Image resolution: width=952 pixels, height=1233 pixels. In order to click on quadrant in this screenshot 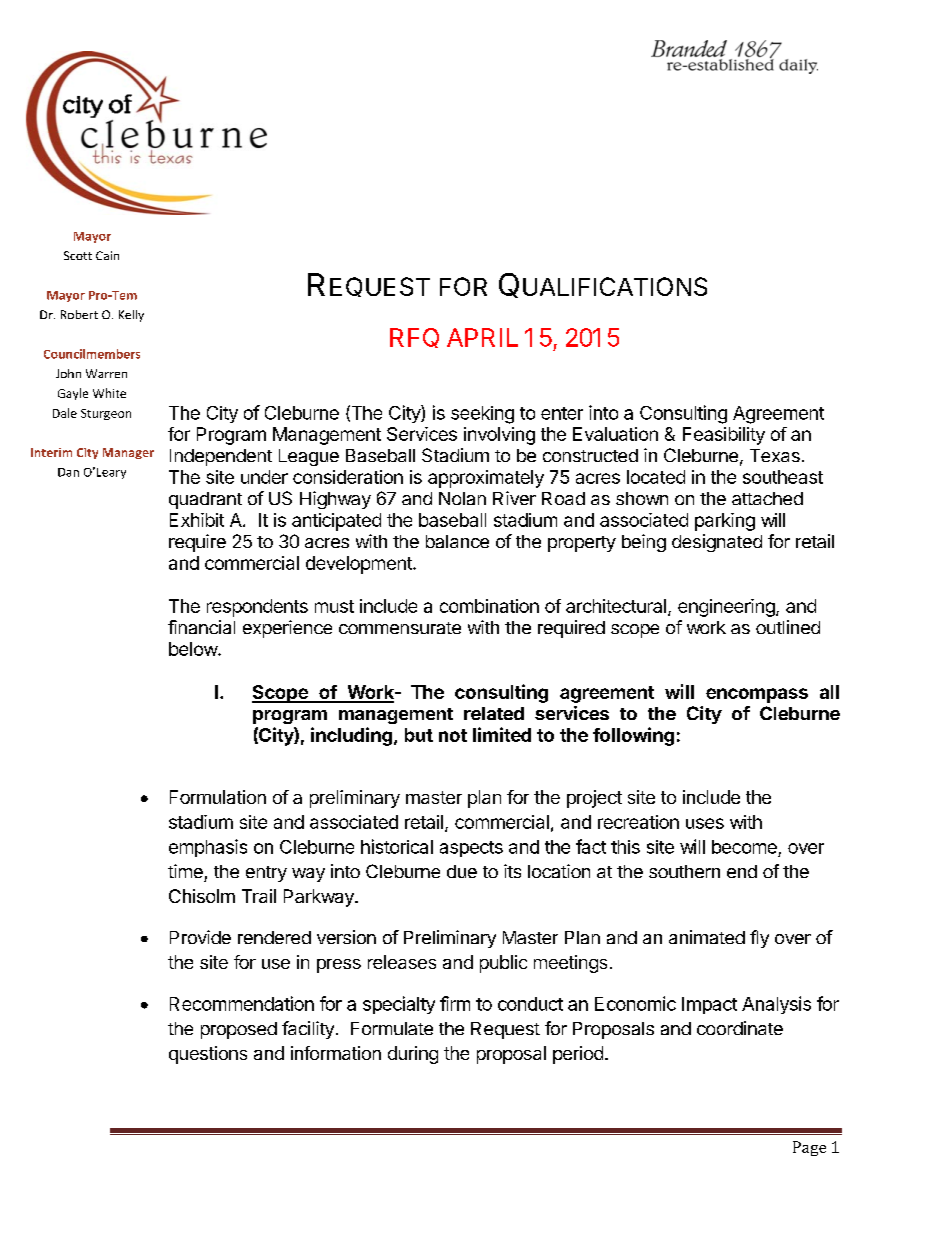, I will do `click(205, 500)`.
